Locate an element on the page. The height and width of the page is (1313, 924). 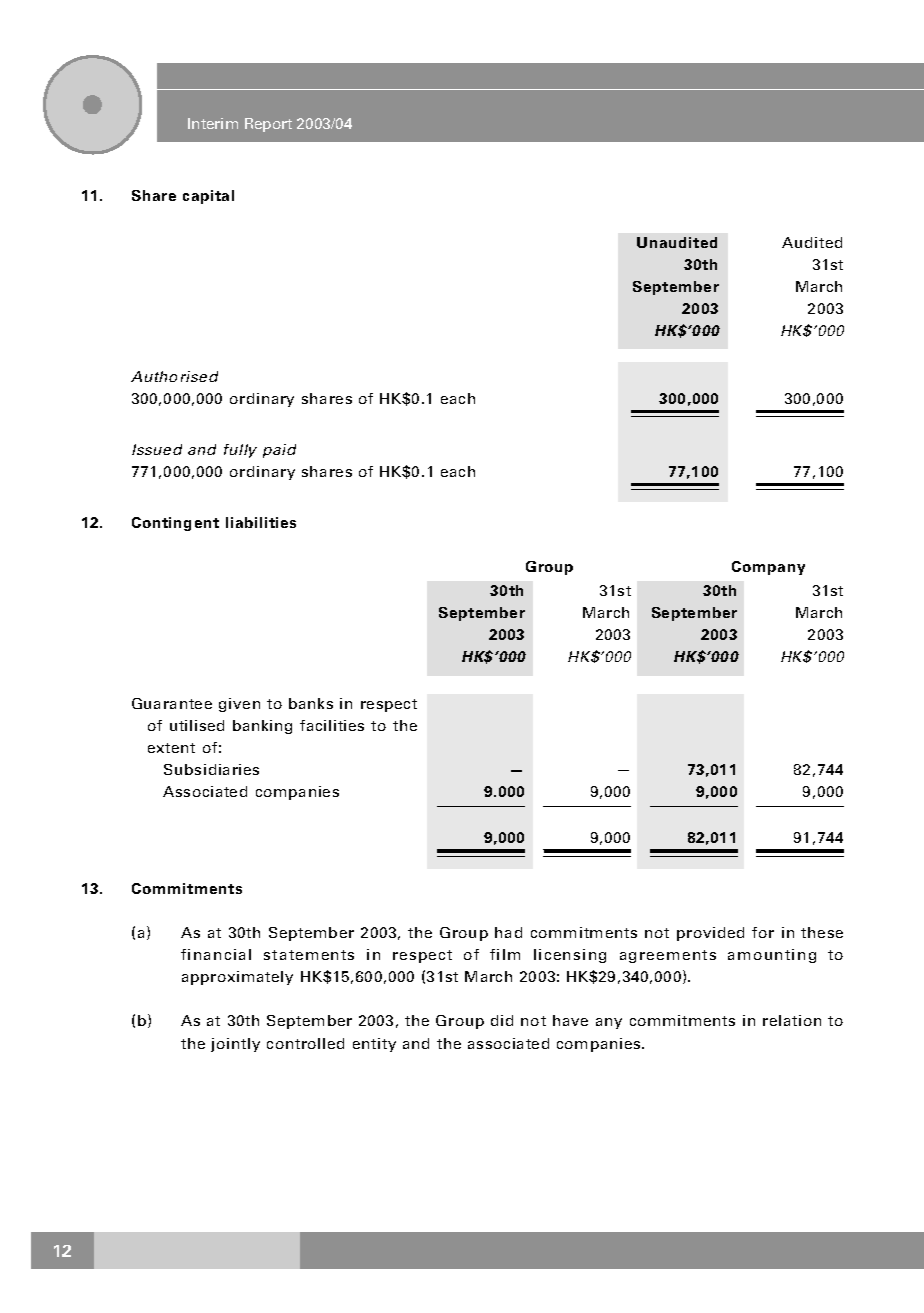
Report is located at coordinates (268, 125).
